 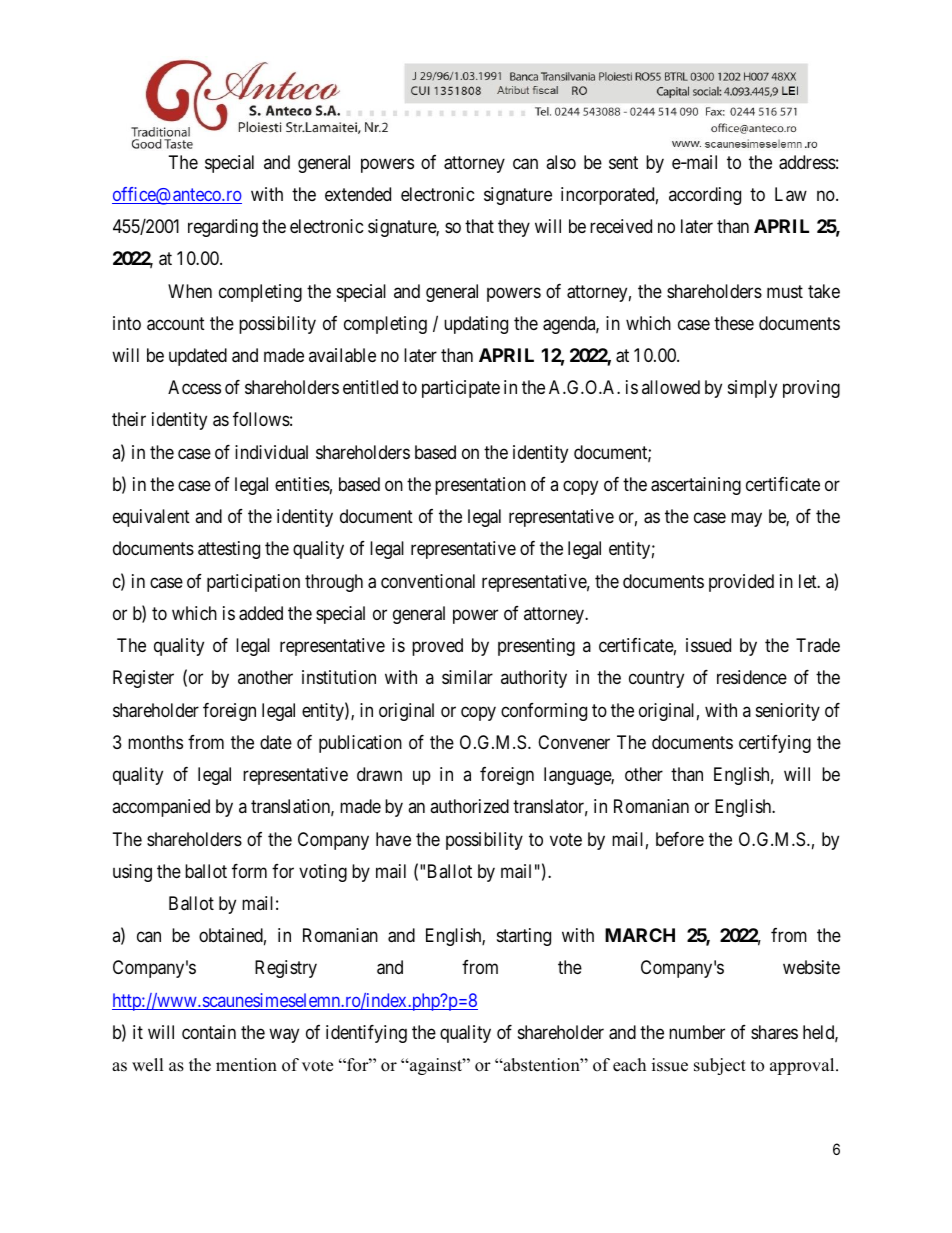 I want to click on using, so click(x=132, y=873).
